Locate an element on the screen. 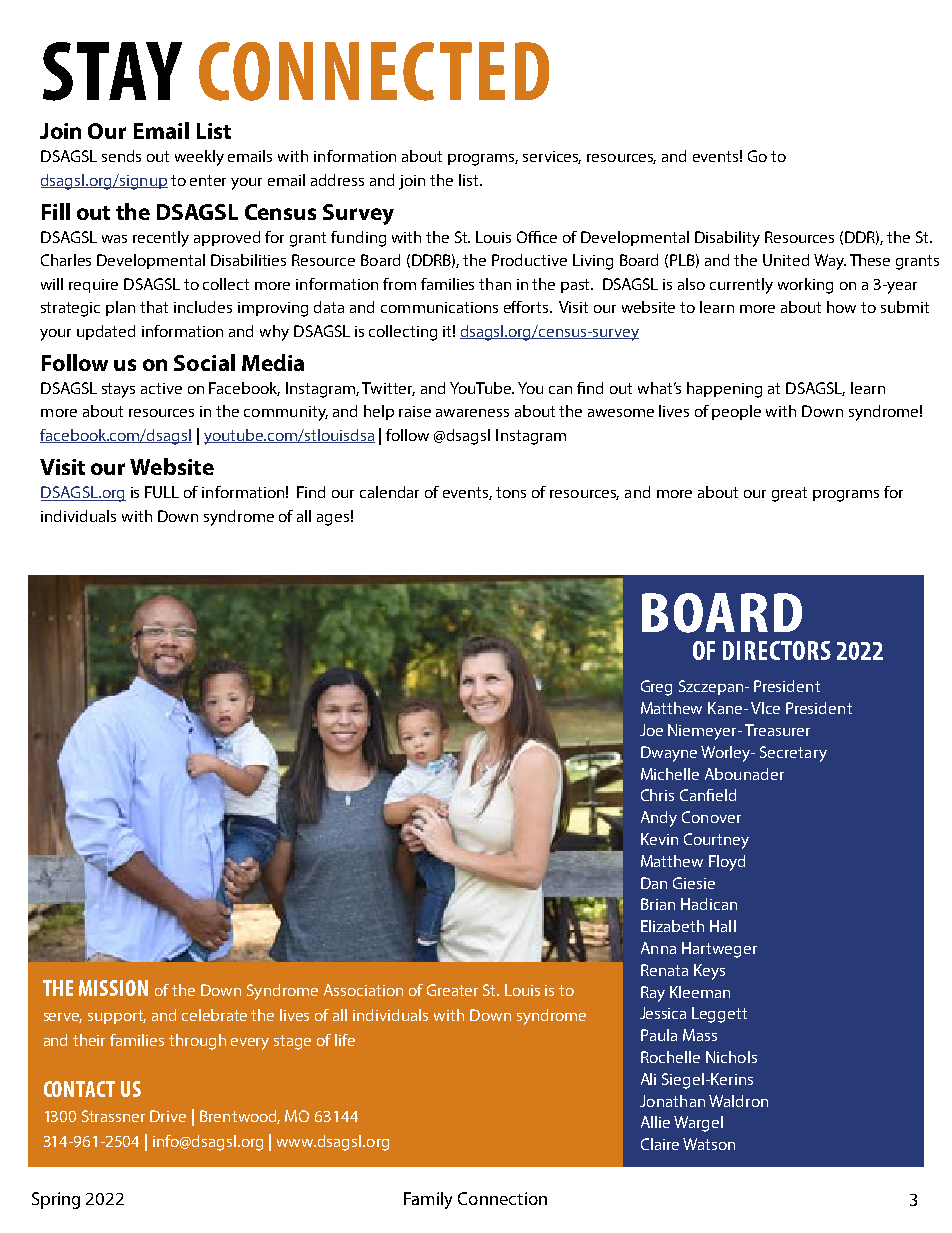  Disability is located at coordinates (727, 239).
